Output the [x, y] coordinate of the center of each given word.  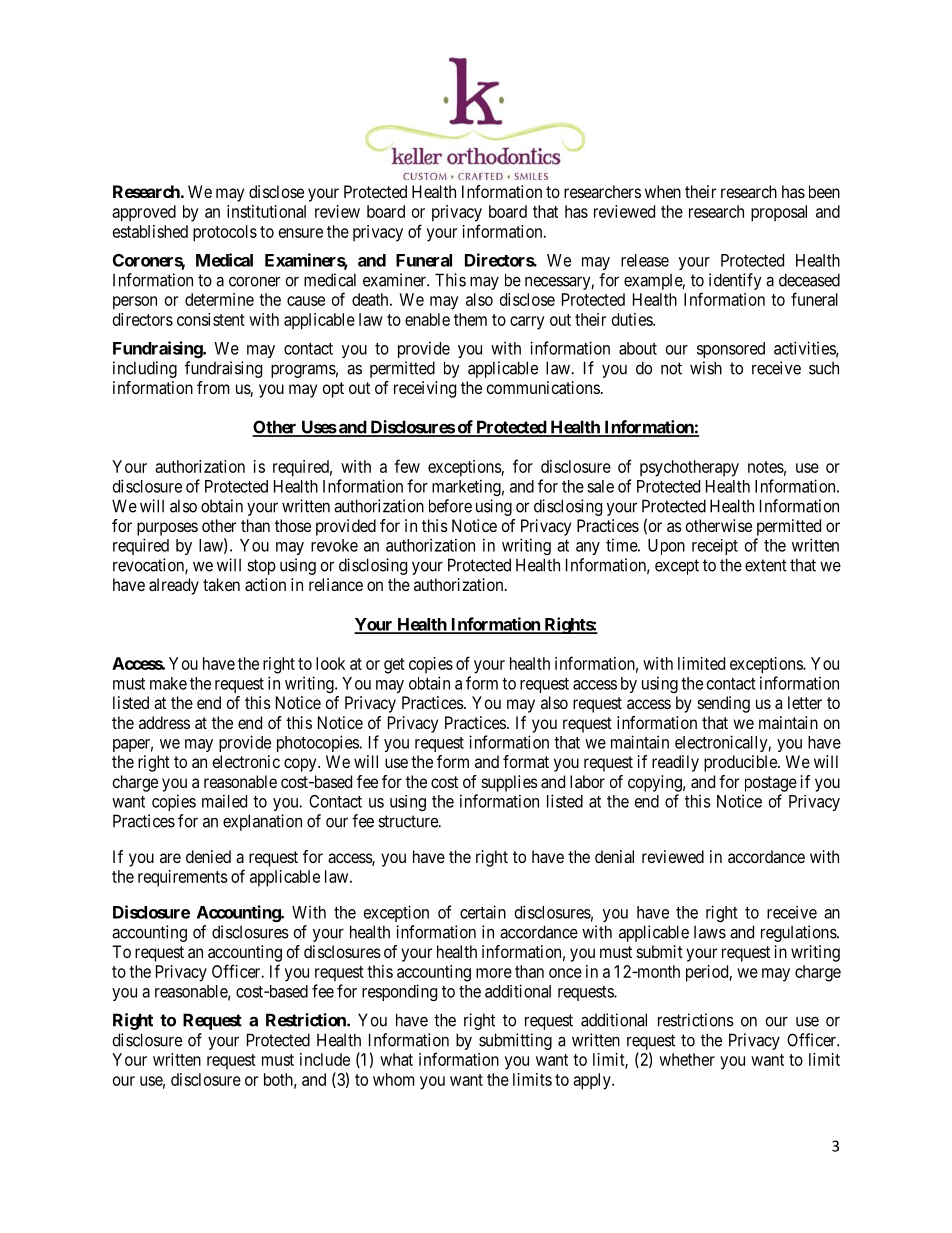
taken [221, 584]
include [325, 1059]
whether [687, 1059]
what [396, 1059]
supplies [510, 783]
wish [706, 368]
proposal [779, 213]
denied [208, 856]
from [213, 387]
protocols [225, 233]
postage [771, 784]
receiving [425, 389]
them [470, 319]
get [394, 666]
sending [724, 704]
